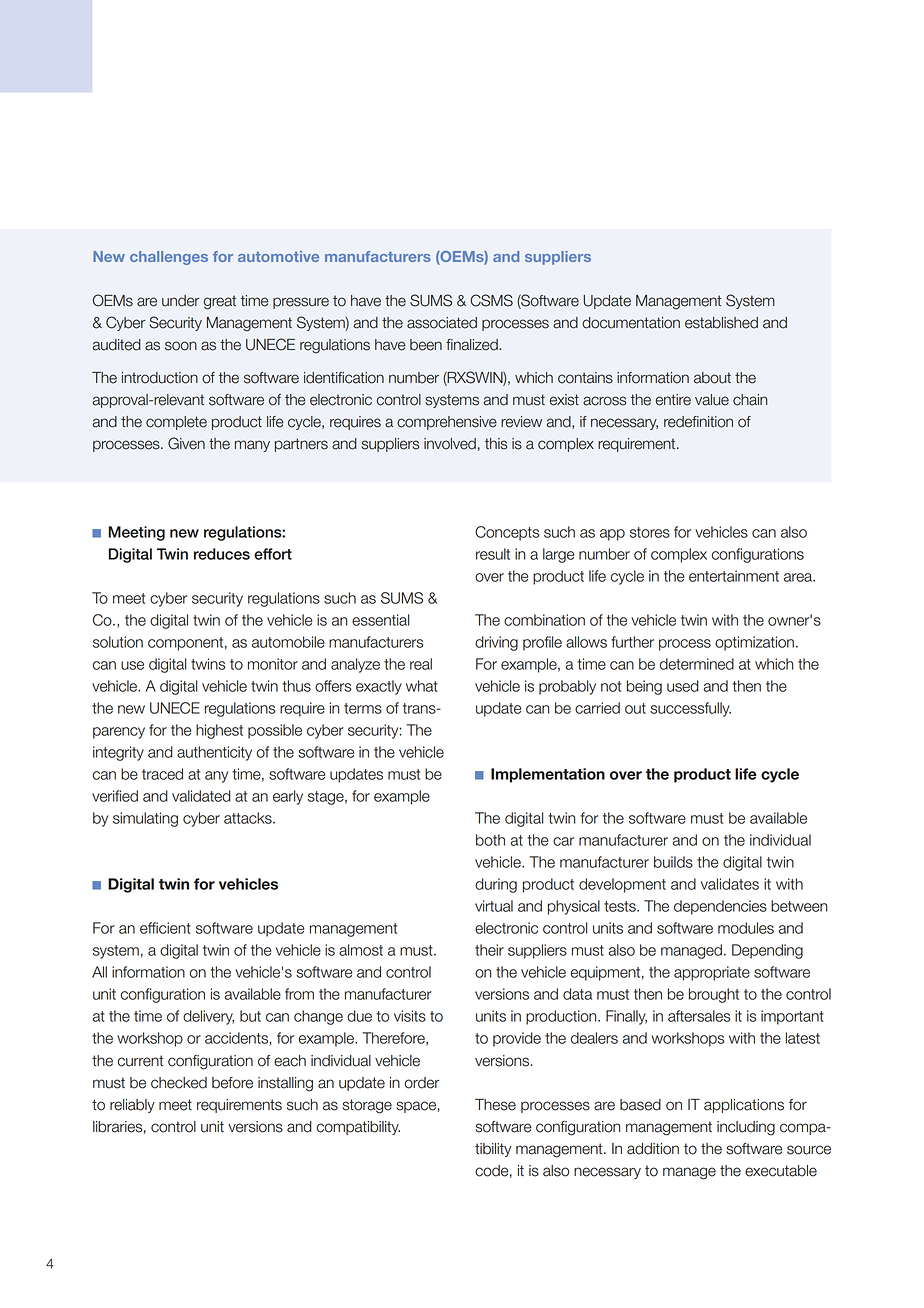 This image has height=1308, width=924. Describe the element at coordinates (698, 422) in the image. I see `redefinition` at that location.
